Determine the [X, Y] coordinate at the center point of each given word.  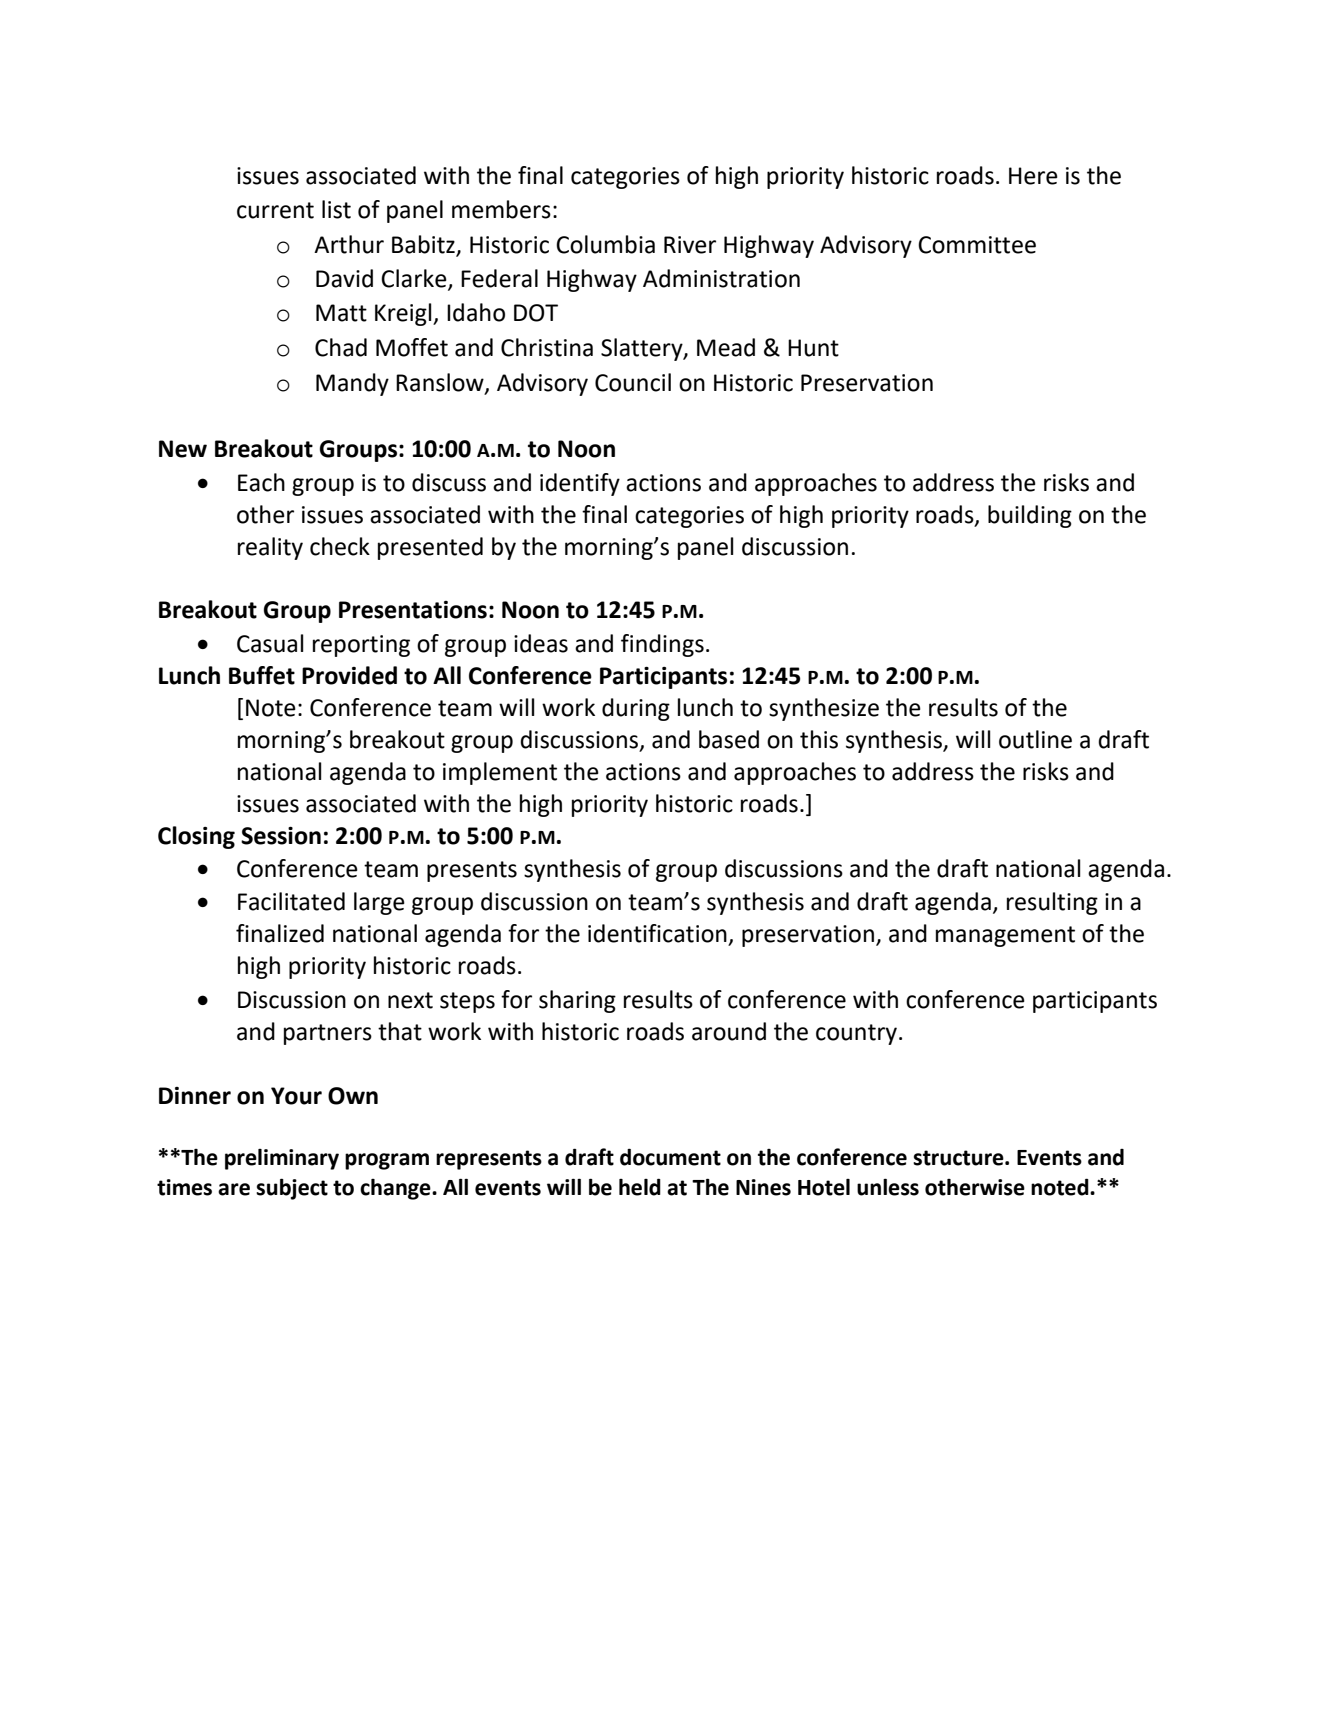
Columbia [605, 244]
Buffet [262, 675]
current [275, 210]
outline [1035, 739]
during [636, 709]
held [640, 1187]
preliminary [282, 1159]
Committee [977, 245]
